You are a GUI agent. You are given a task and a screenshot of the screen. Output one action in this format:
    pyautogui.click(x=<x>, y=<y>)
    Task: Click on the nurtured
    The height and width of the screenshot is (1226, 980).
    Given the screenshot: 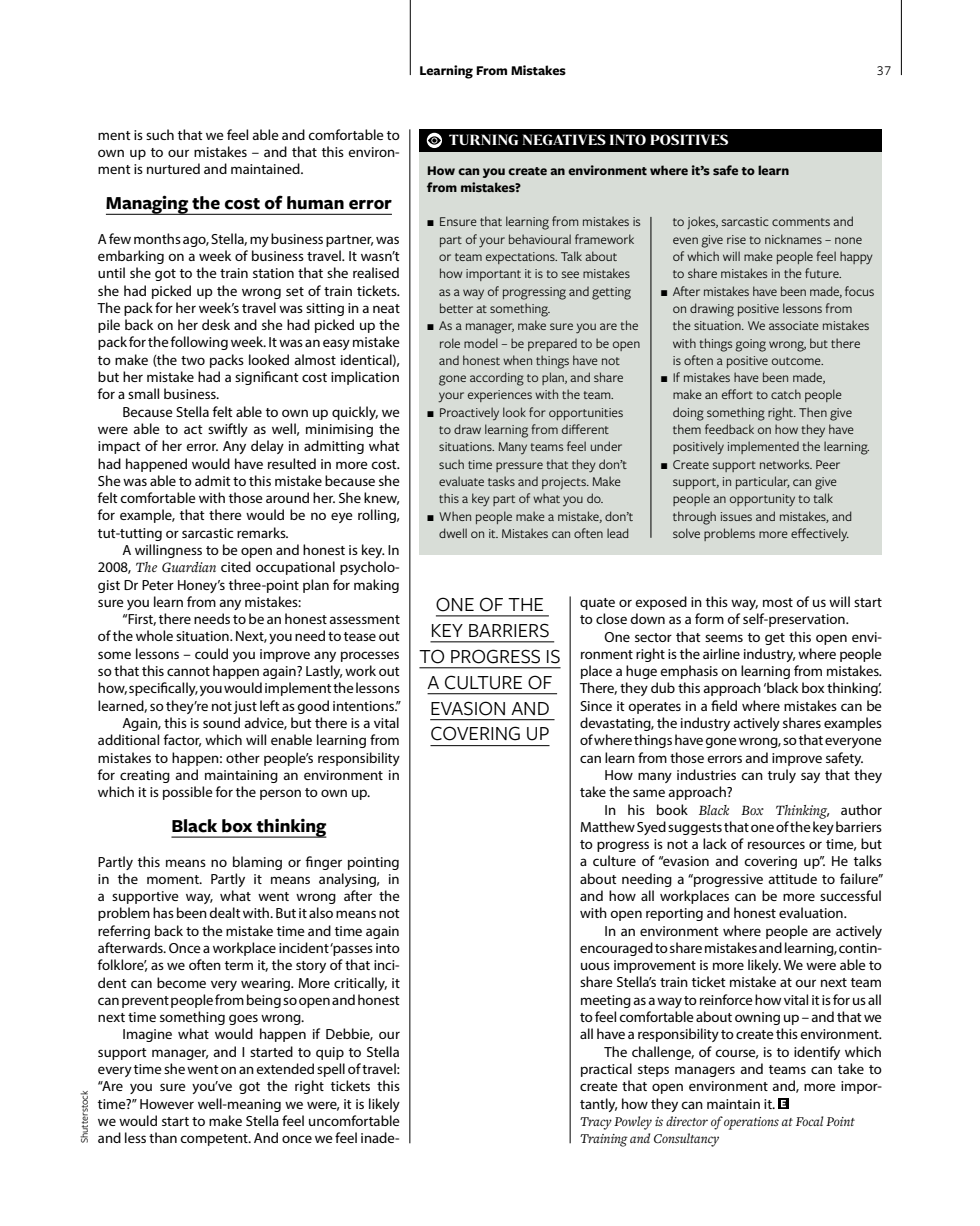 What is the action you would take?
    pyautogui.click(x=173, y=168)
